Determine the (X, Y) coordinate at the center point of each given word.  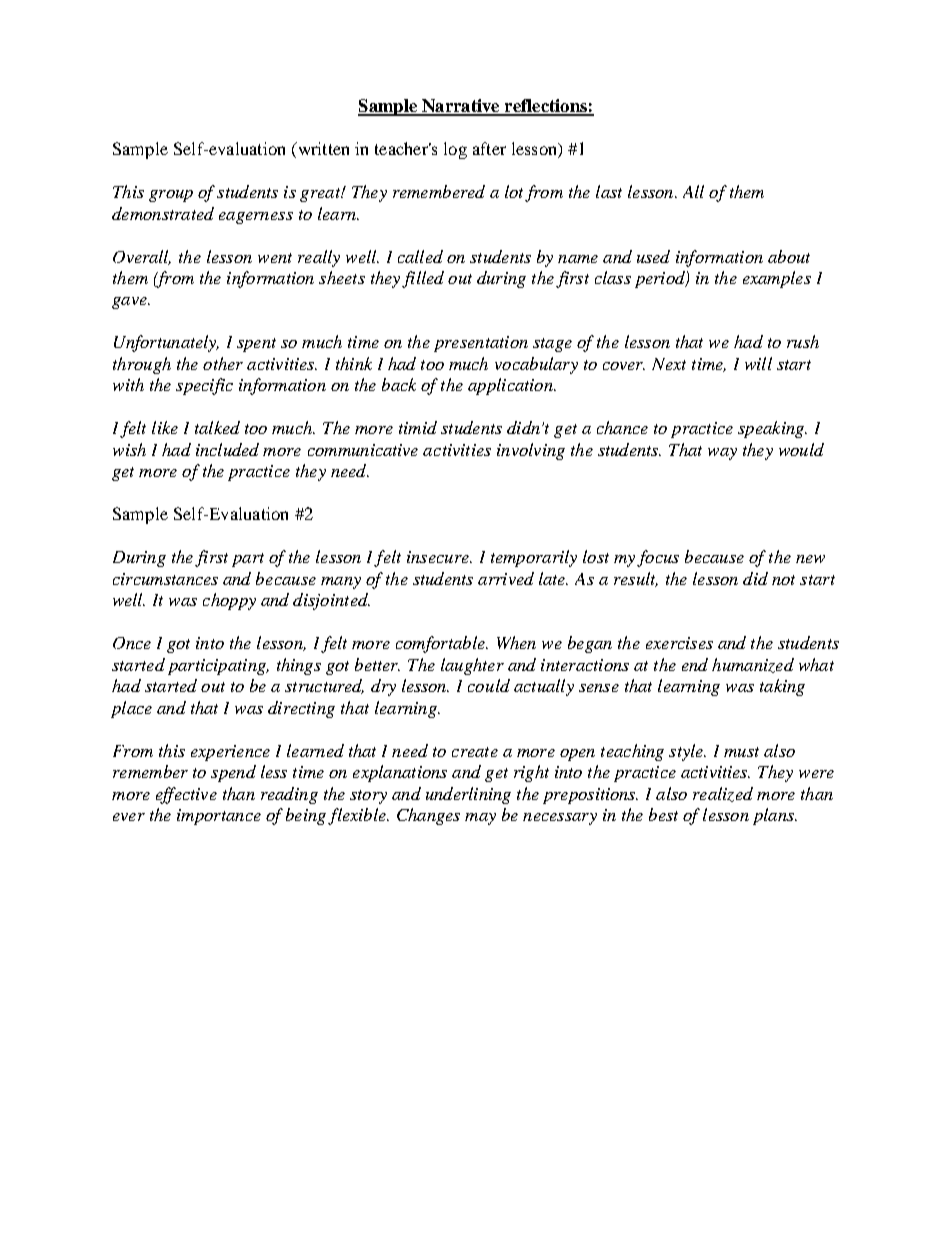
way (722, 454)
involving (531, 451)
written (322, 150)
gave (130, 303)
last (609, 191)
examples (777, 279)
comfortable (441, 644)
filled (423, 279)
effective (186, 795)
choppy (229, 601)
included (227, 449)
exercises (679, 643)
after (489, 148)
